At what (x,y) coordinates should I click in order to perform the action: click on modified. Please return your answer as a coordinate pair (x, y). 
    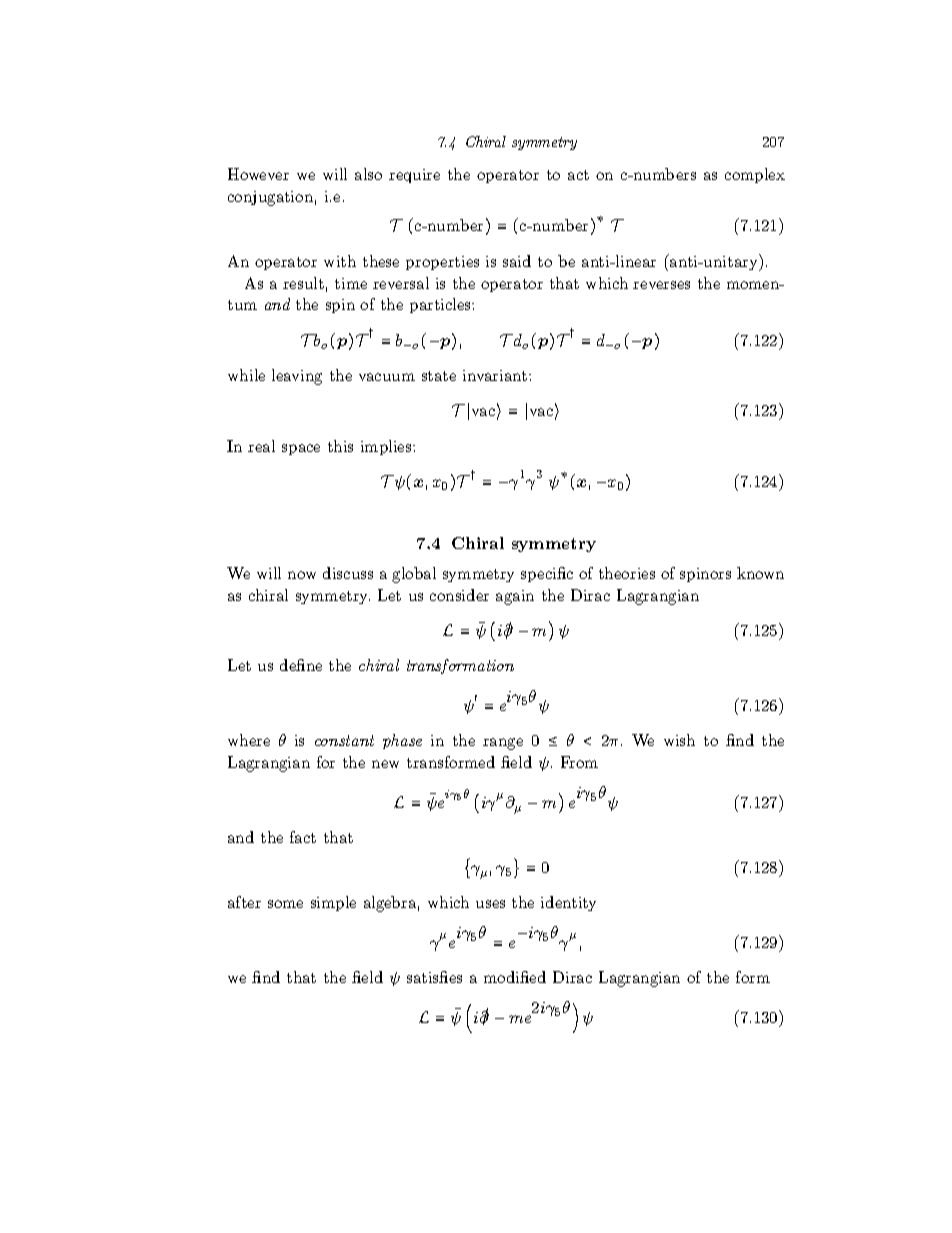
    Looking at the image, I should click on (515, 977).
